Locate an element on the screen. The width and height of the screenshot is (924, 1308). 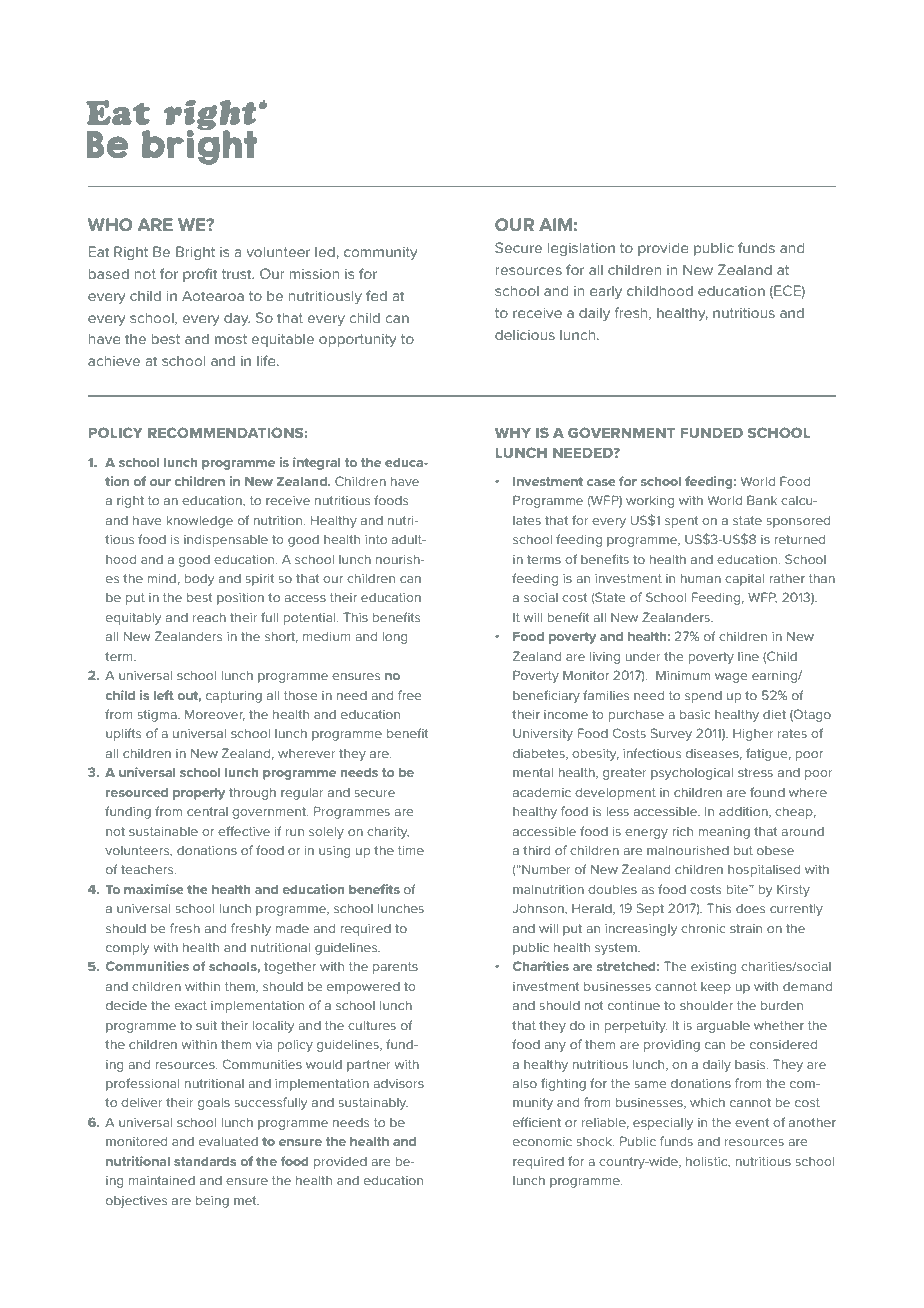
event is located at coordinates (752, 1122).
